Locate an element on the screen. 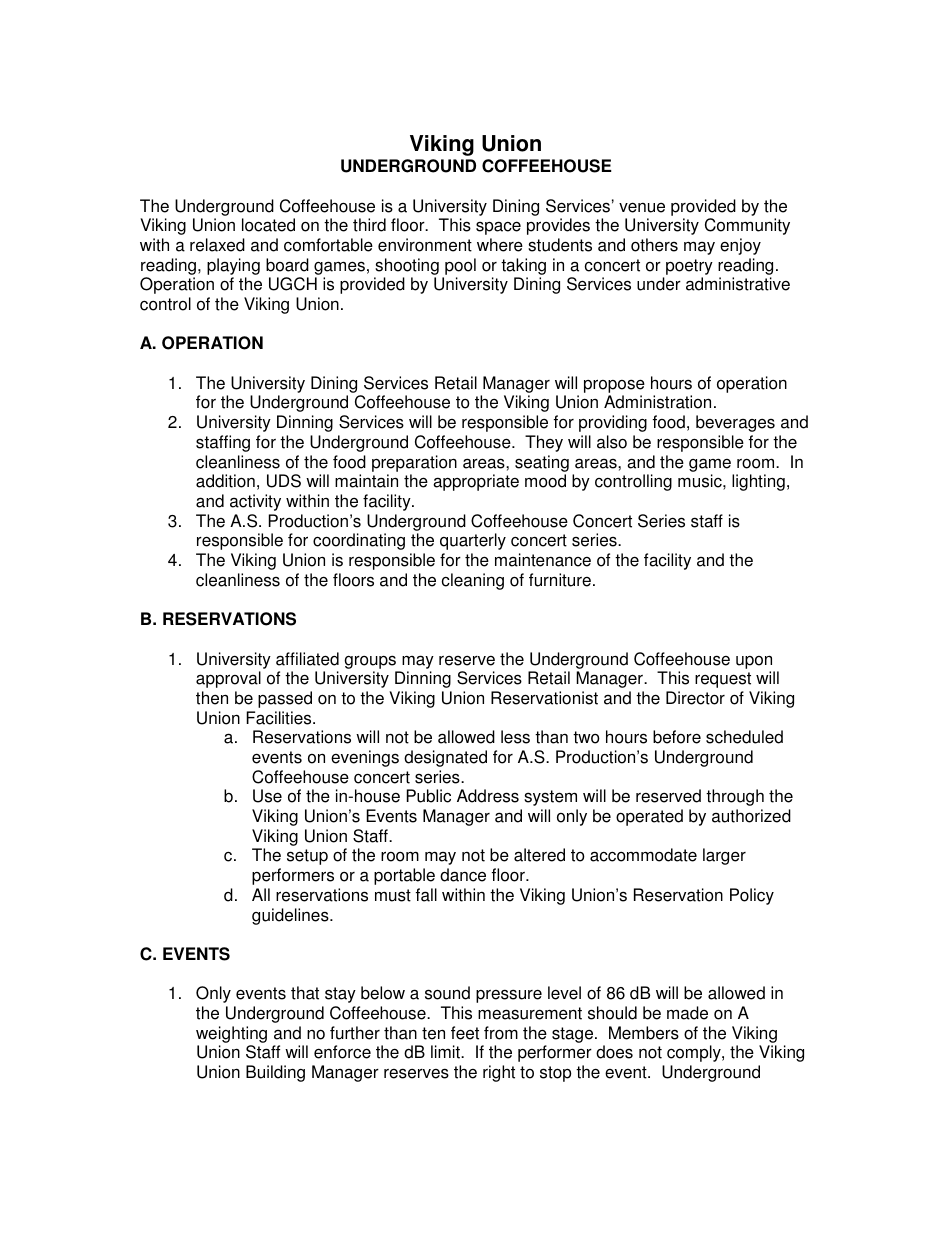  Building is located at coordinates (275, 1073).
